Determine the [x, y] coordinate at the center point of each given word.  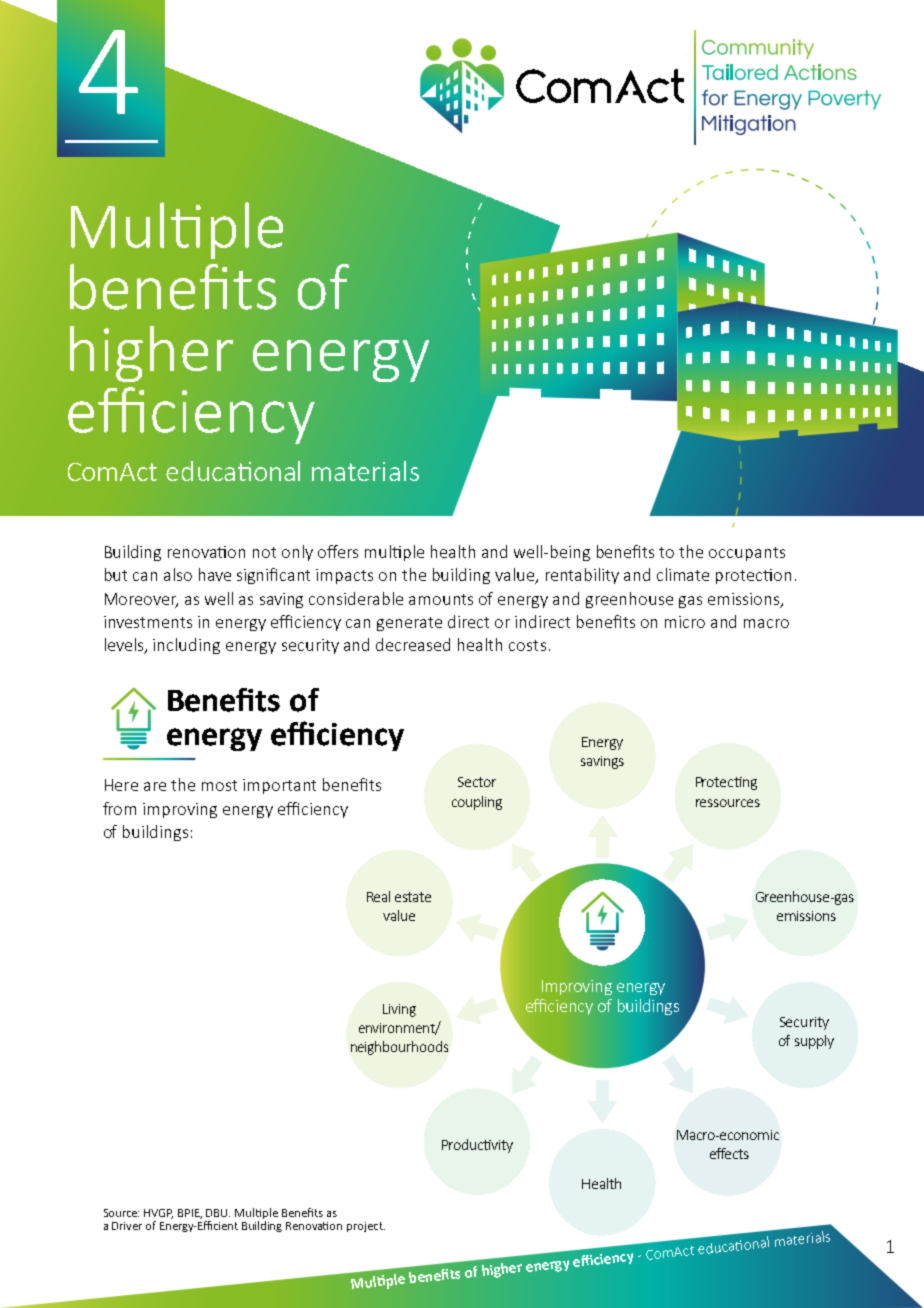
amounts [441, 599]
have [215, 574]
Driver [127, 1226]
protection [753, 576]
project [366, 1227]
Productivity [477, 1146]
